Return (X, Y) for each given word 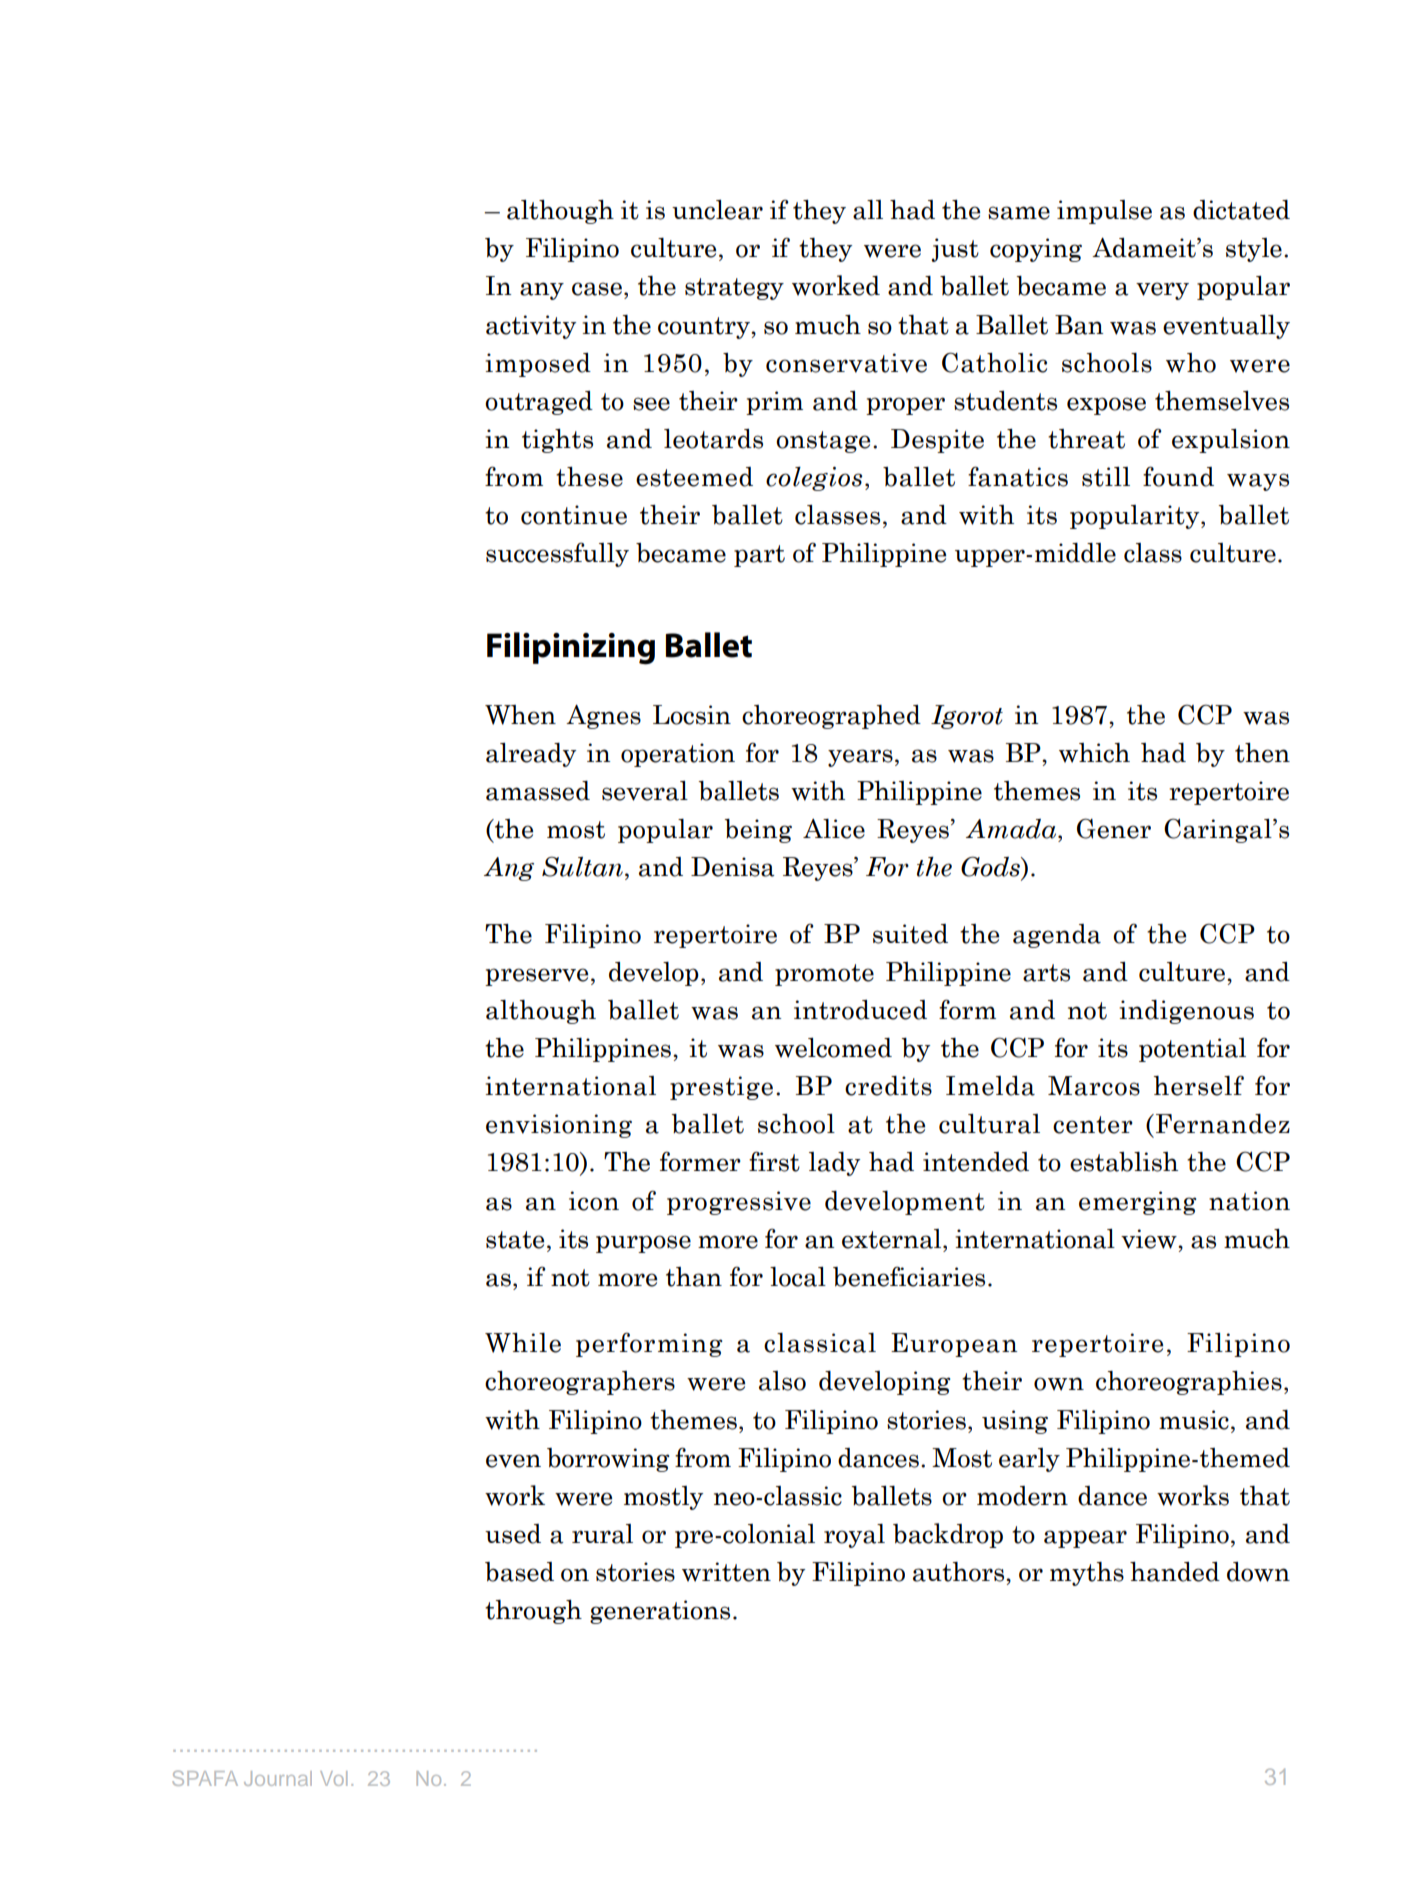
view (1150, 1239)
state (515, 1240)
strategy (734, 289)
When (520, 715)
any (542, 291)
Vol (333, 1778)
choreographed (831, 717)
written (726, 1572)
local (798, 1277)
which (1094, 753)
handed (1175, 1572)
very (1162, 291)
